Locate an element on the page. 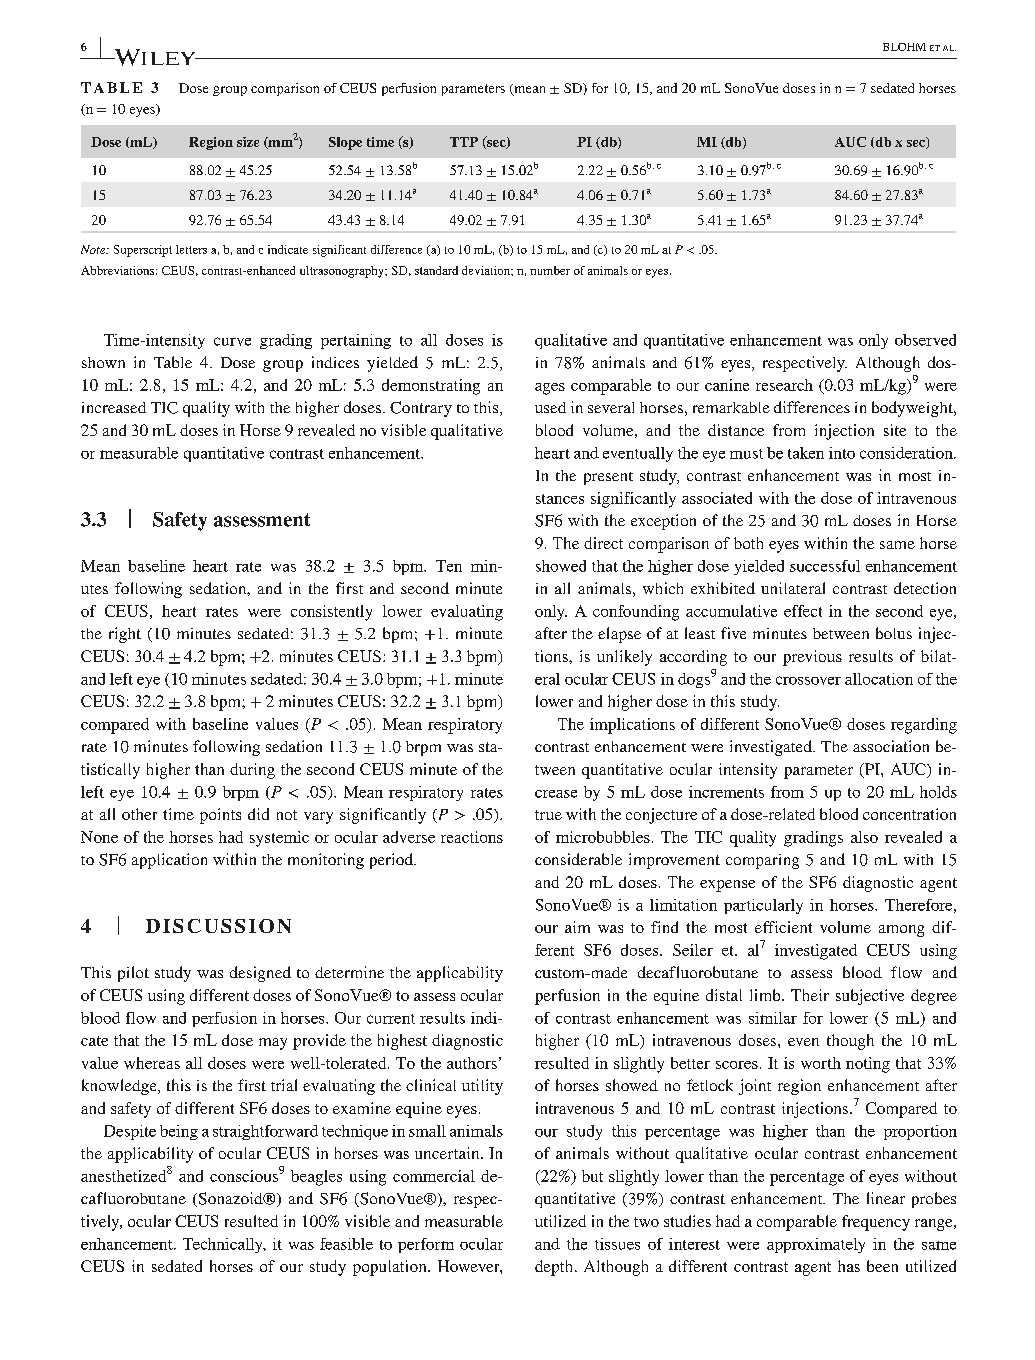 Image resolution: width=1035 pixels, height=1360 pixels. unlikely is located at coordinates (624, 658).
